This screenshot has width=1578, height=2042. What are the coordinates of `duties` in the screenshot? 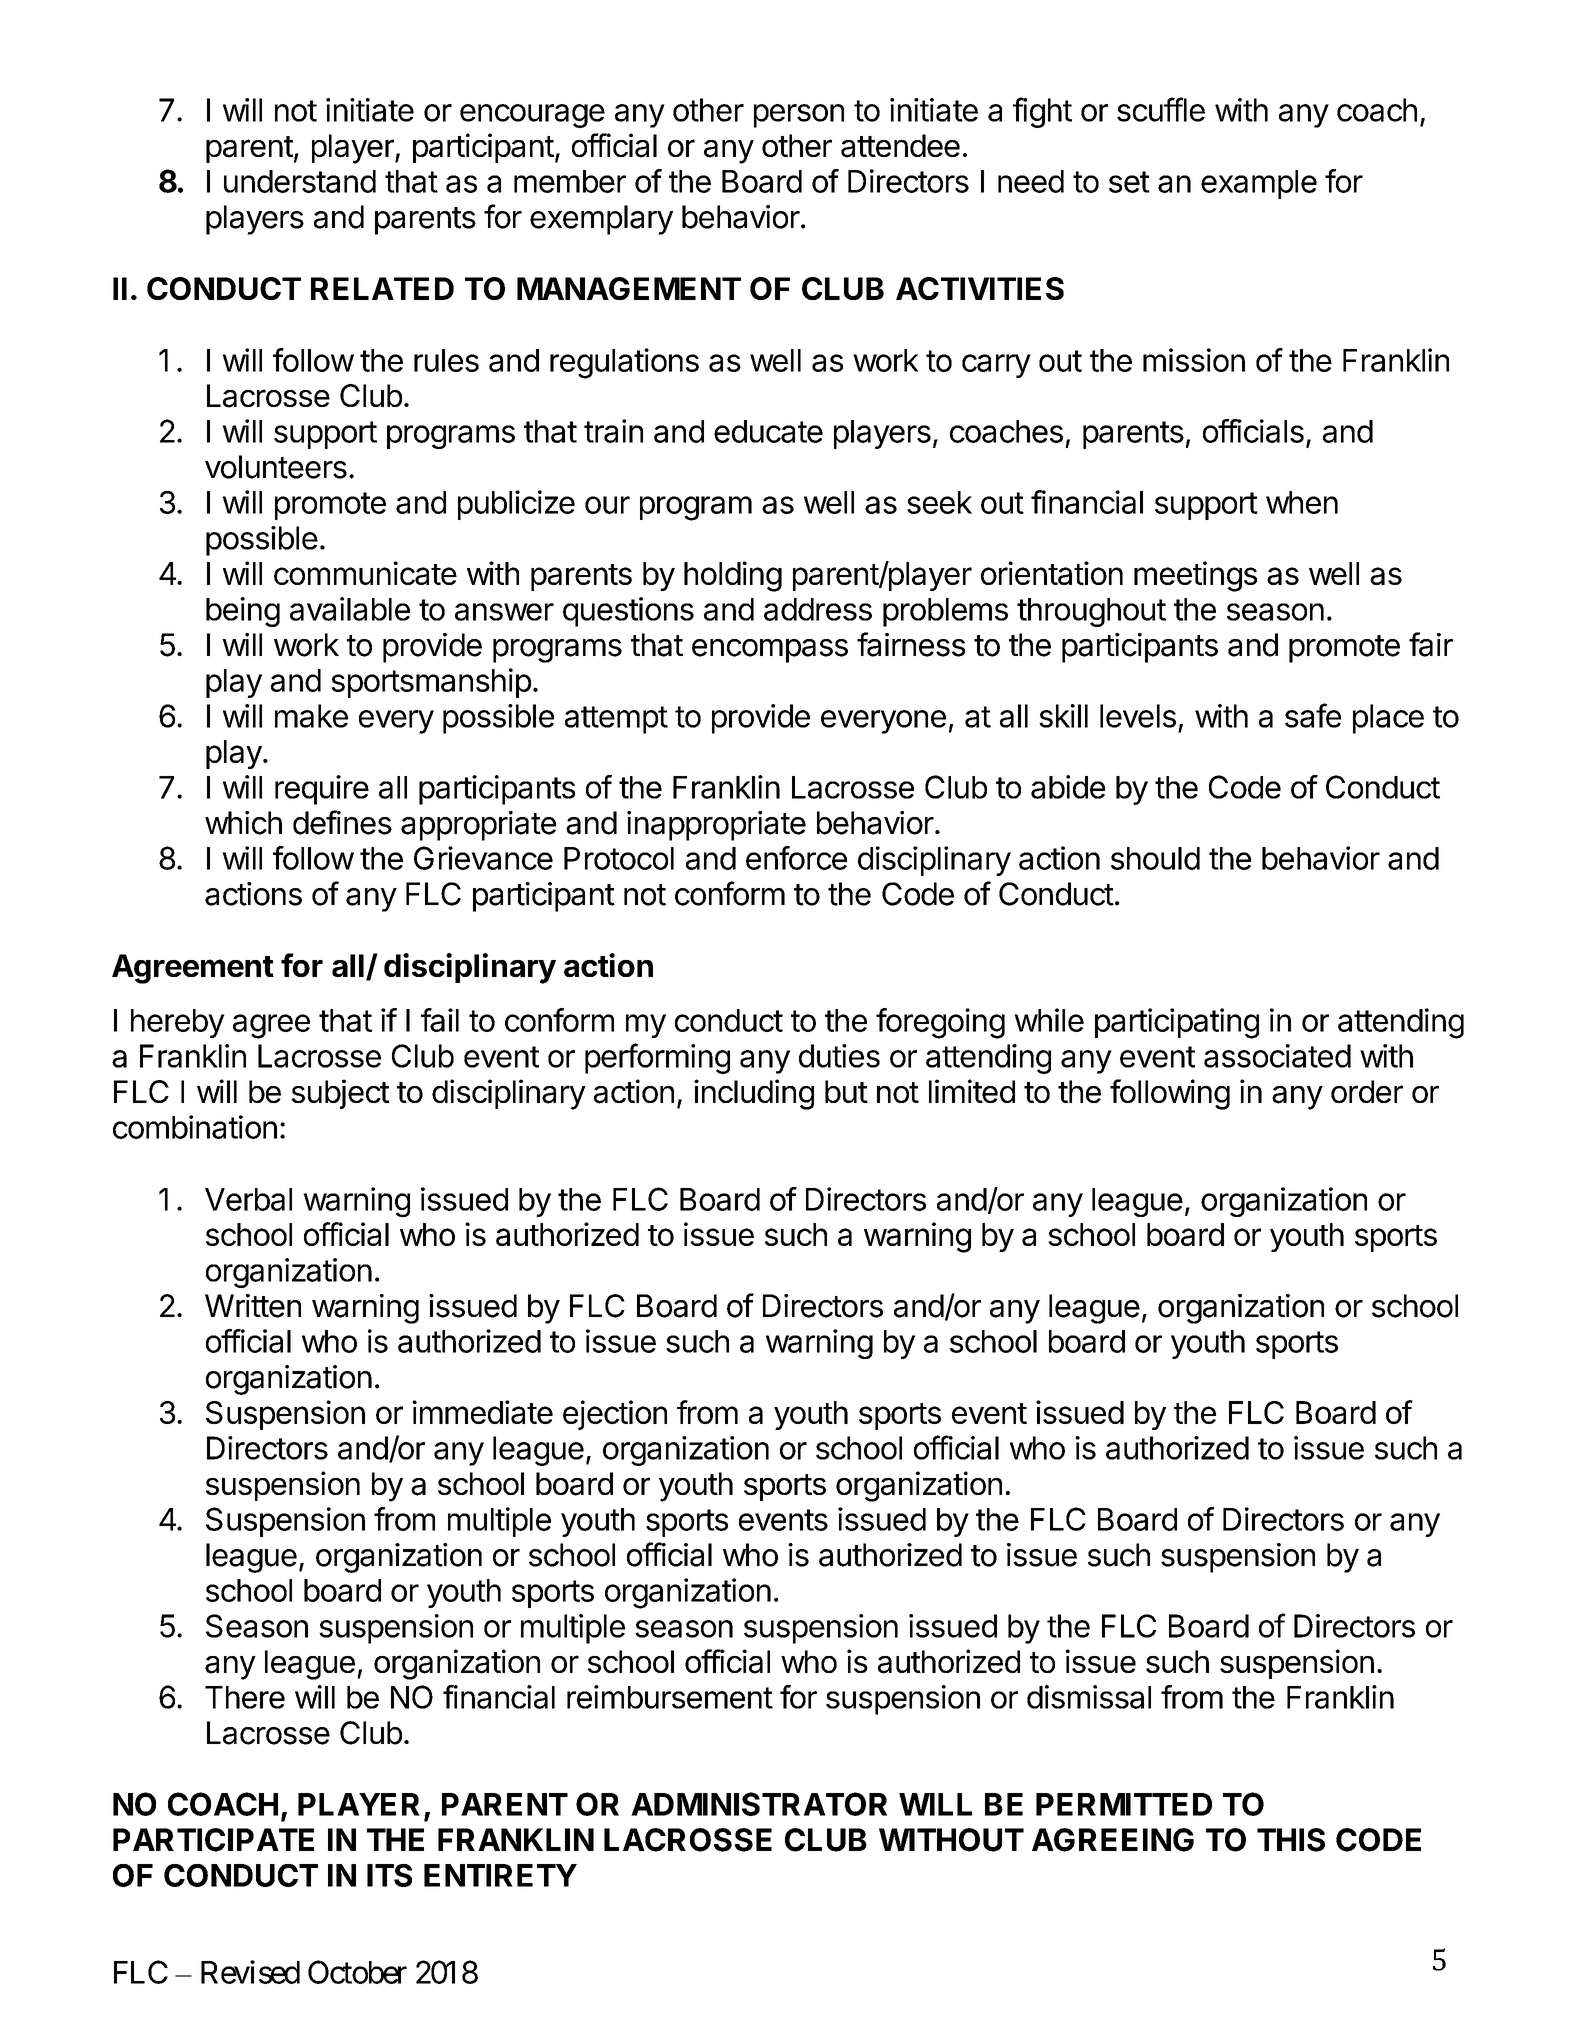 It's located at (839, 1056).
